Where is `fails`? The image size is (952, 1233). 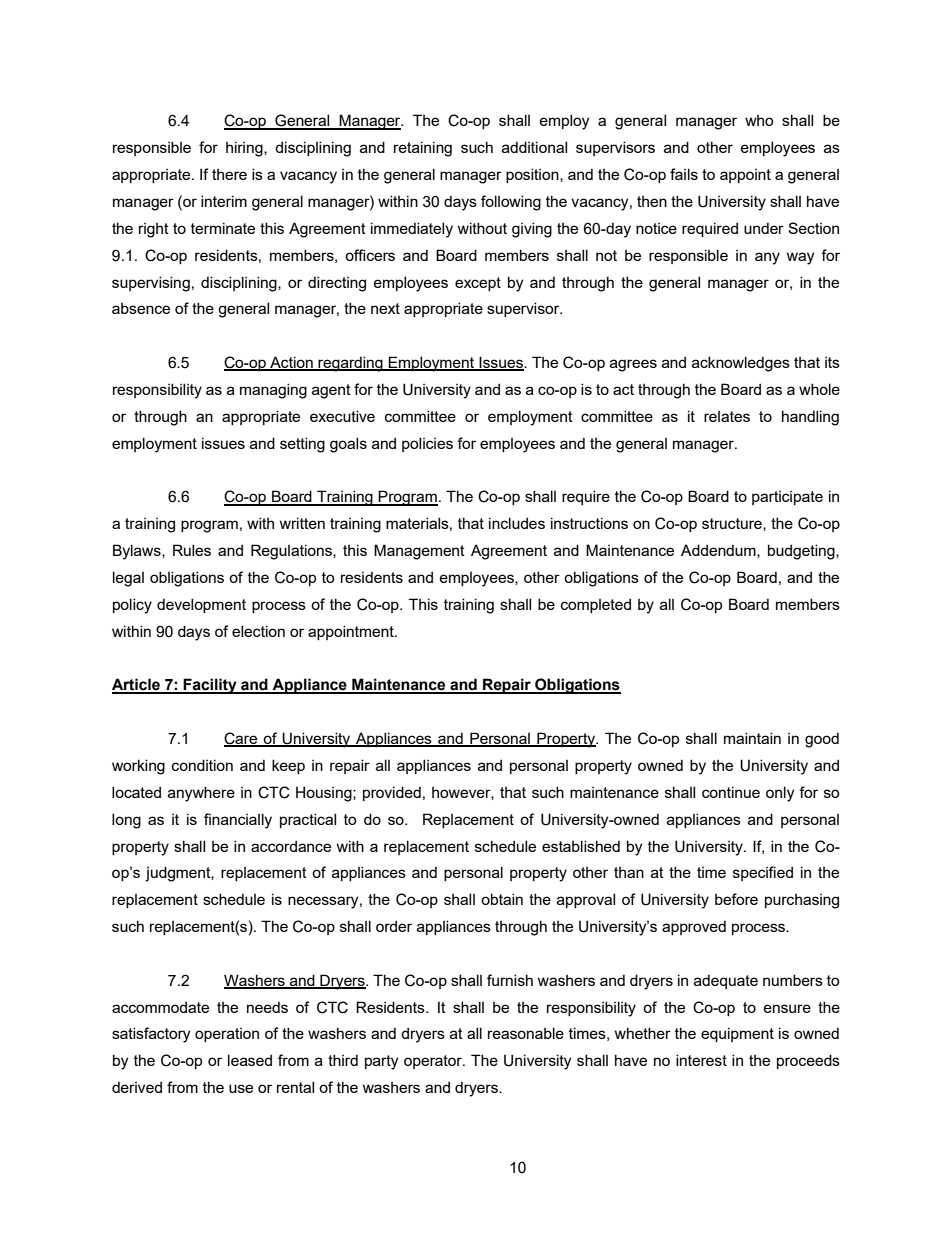 fails is located at coordinates (684, 174).
